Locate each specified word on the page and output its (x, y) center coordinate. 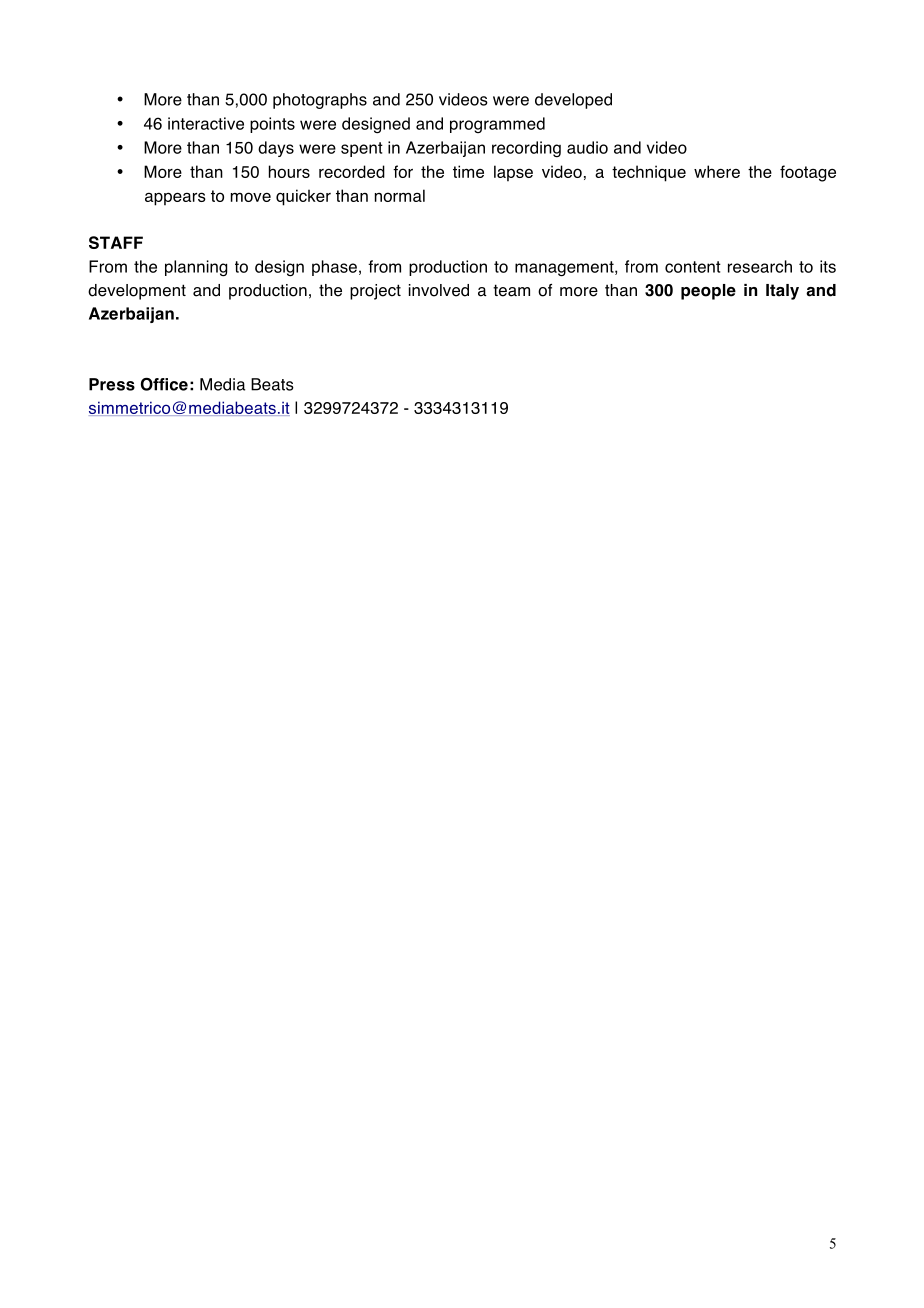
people (708, 292)
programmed (497, 125)
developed (573, 101)
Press (112, 384)
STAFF (116, 242)
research (760, 266)
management (565, 269)
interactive (206, 123)
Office (164, 384)
